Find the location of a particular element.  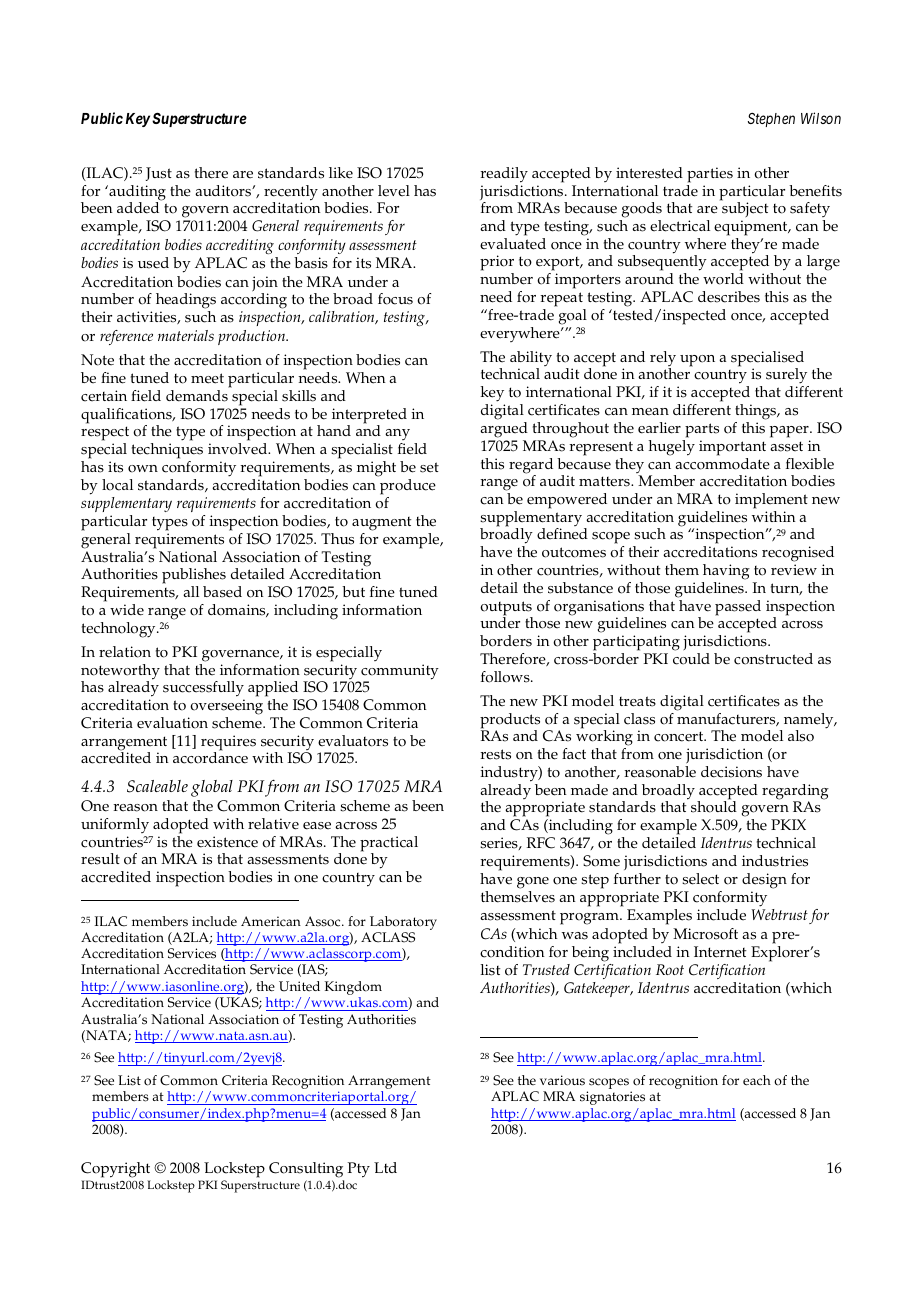

constructed is located at coordinates (773, 659).
